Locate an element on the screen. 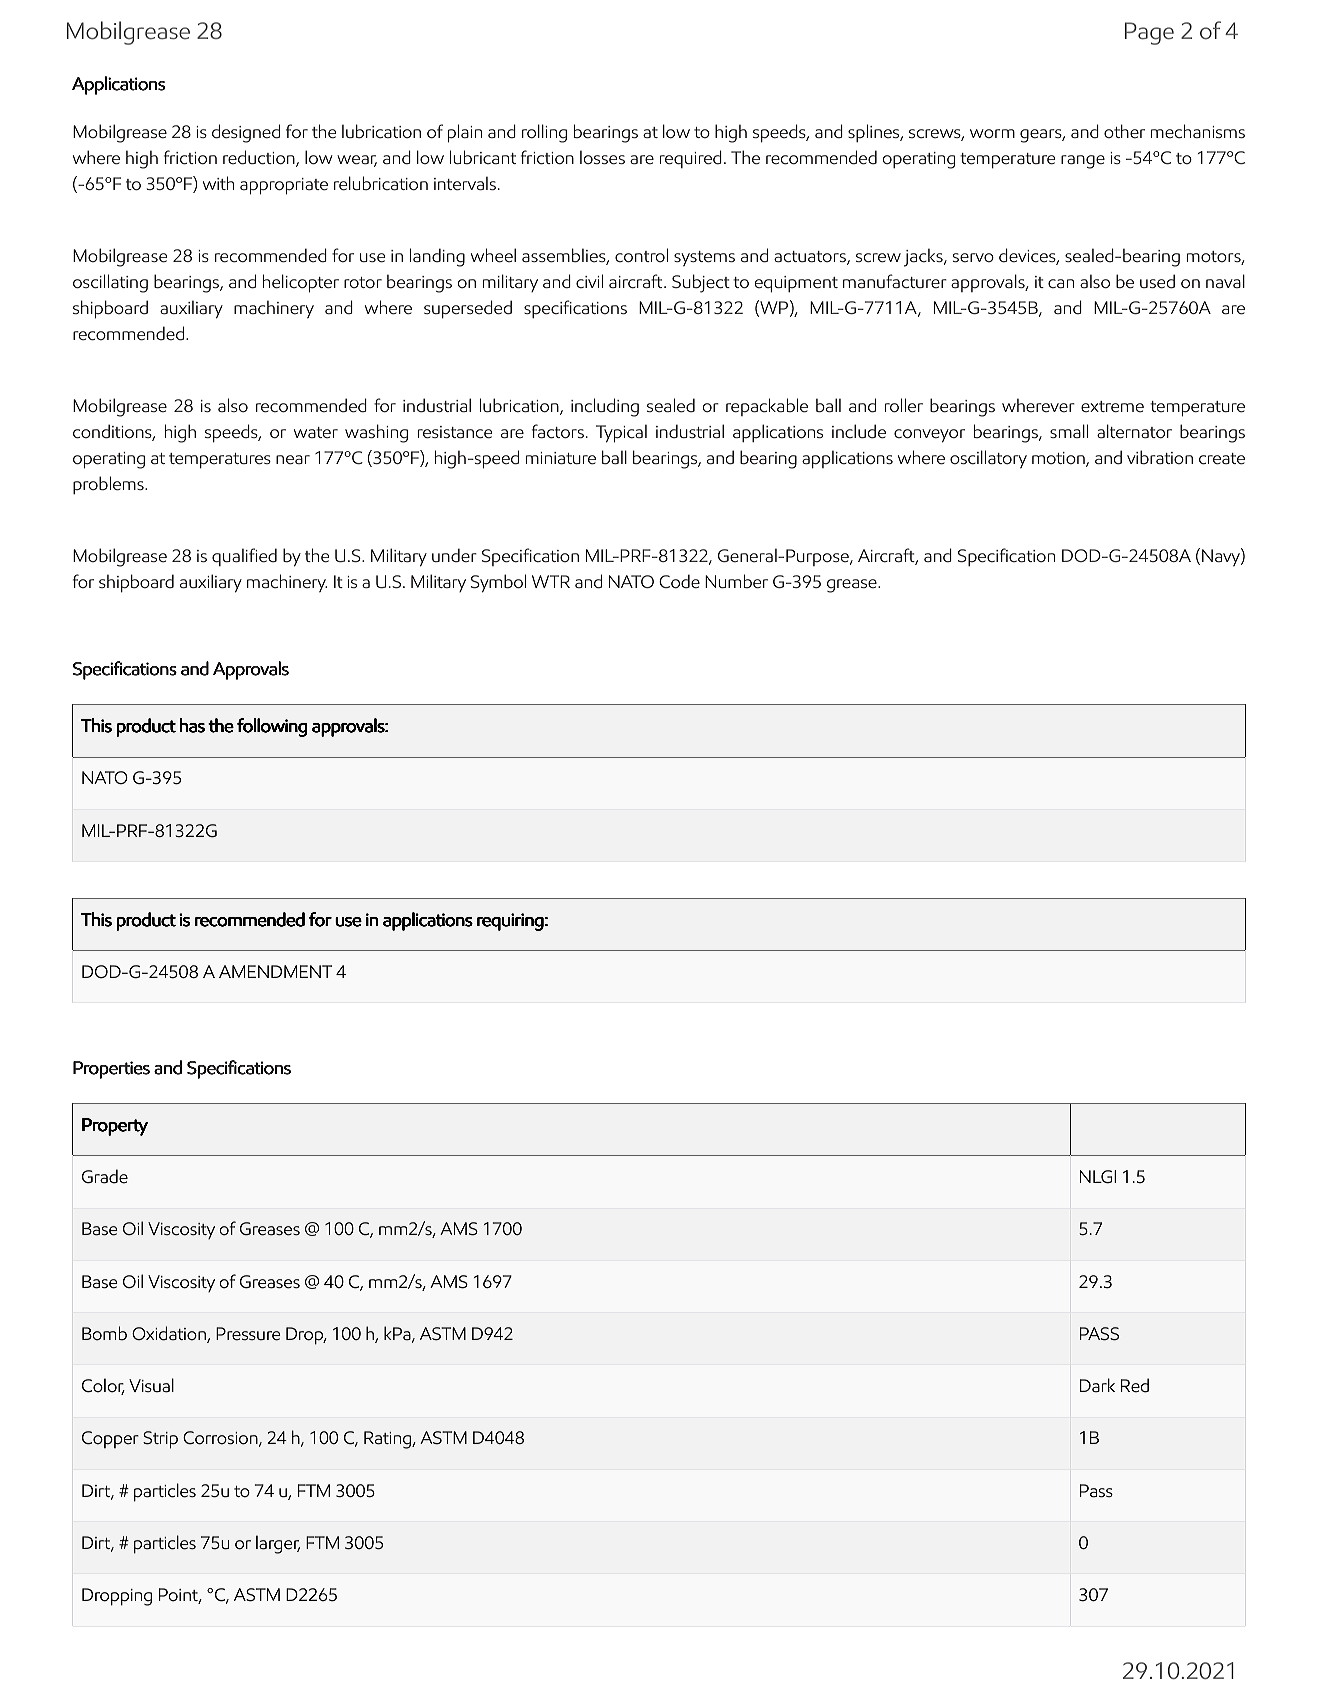 This screenshot has height=1706, width=1318. extreme is located at coordinates (1112, 407).
